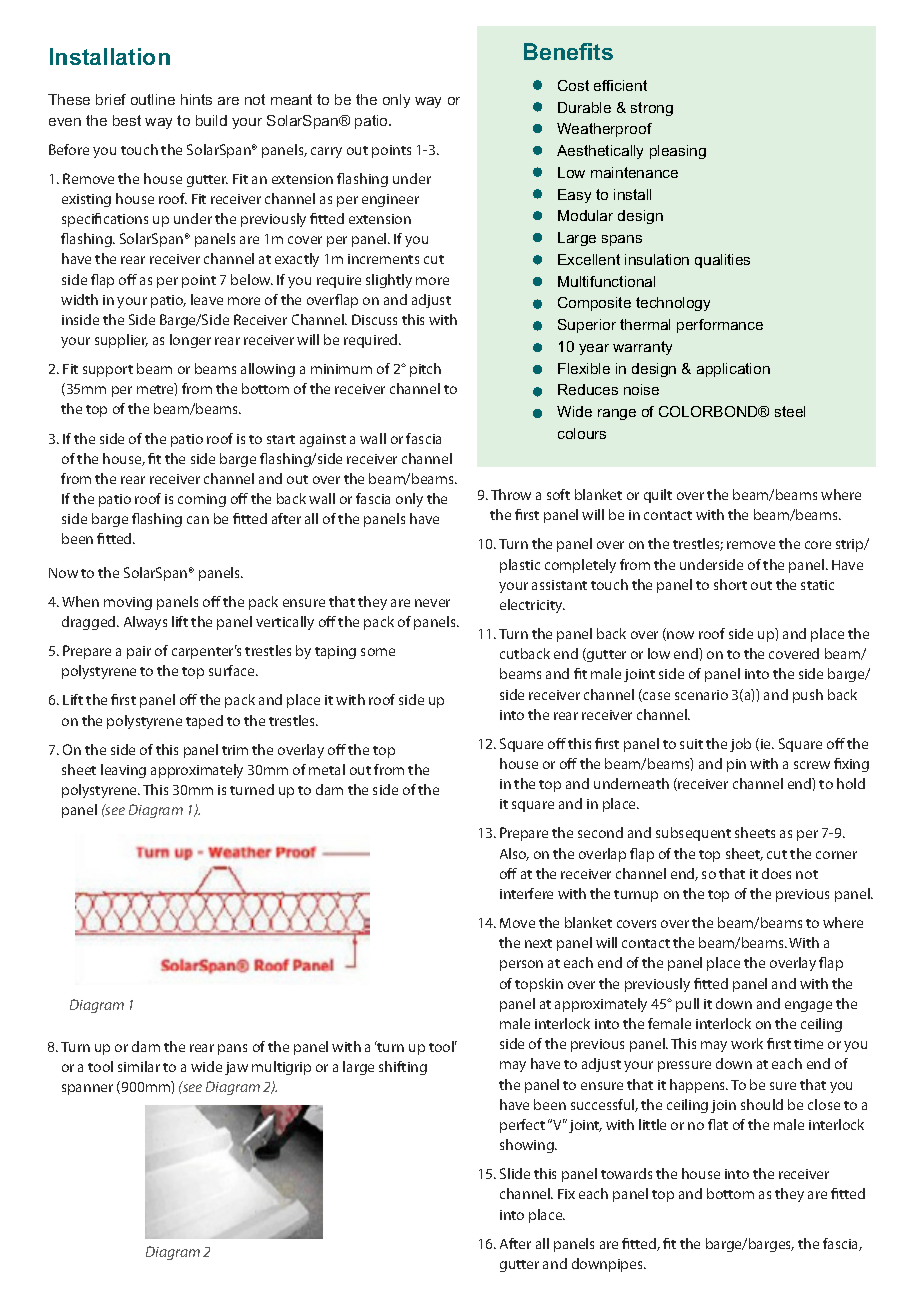 Image resolution: width=924 pixels, height=1308 pixels. What do you see at coordinates (522, 1126) in the document?
I see `perfect` at bounding box center [522, 1126].
